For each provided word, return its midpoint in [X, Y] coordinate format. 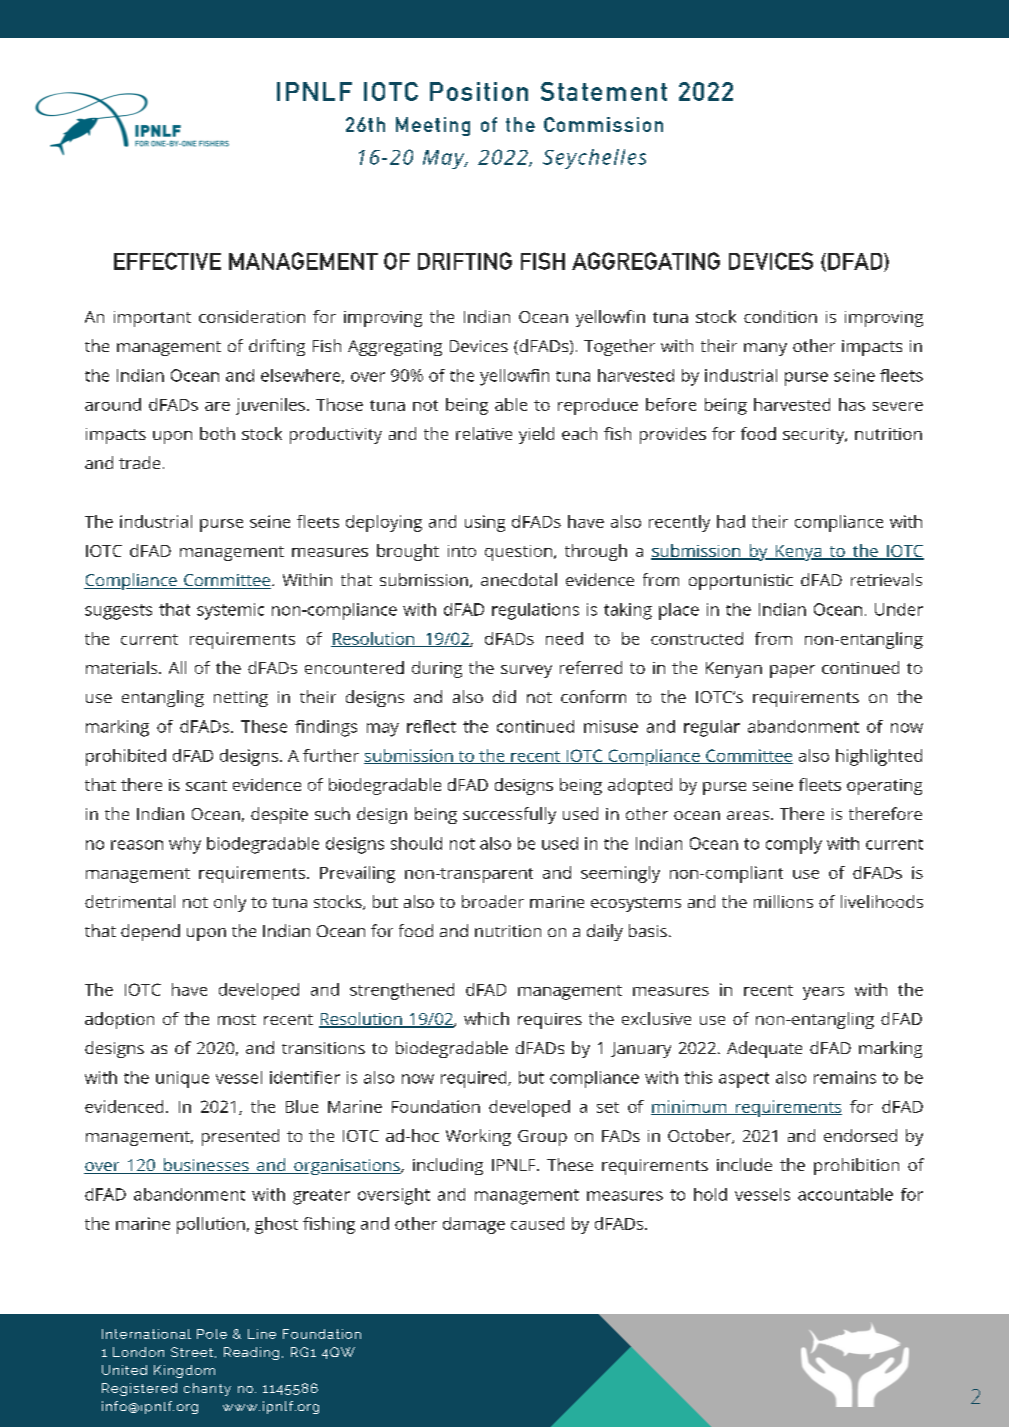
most [237, 1019]
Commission [603, 124]
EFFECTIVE [167, 261]
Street [193, 1352]
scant [206, 785]
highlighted [879, 757]
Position [479, 91]
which [486, 1018]
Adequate [764, 1049]
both [217, 433]
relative [484, 433]
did [504, 696]
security [815, 436]
